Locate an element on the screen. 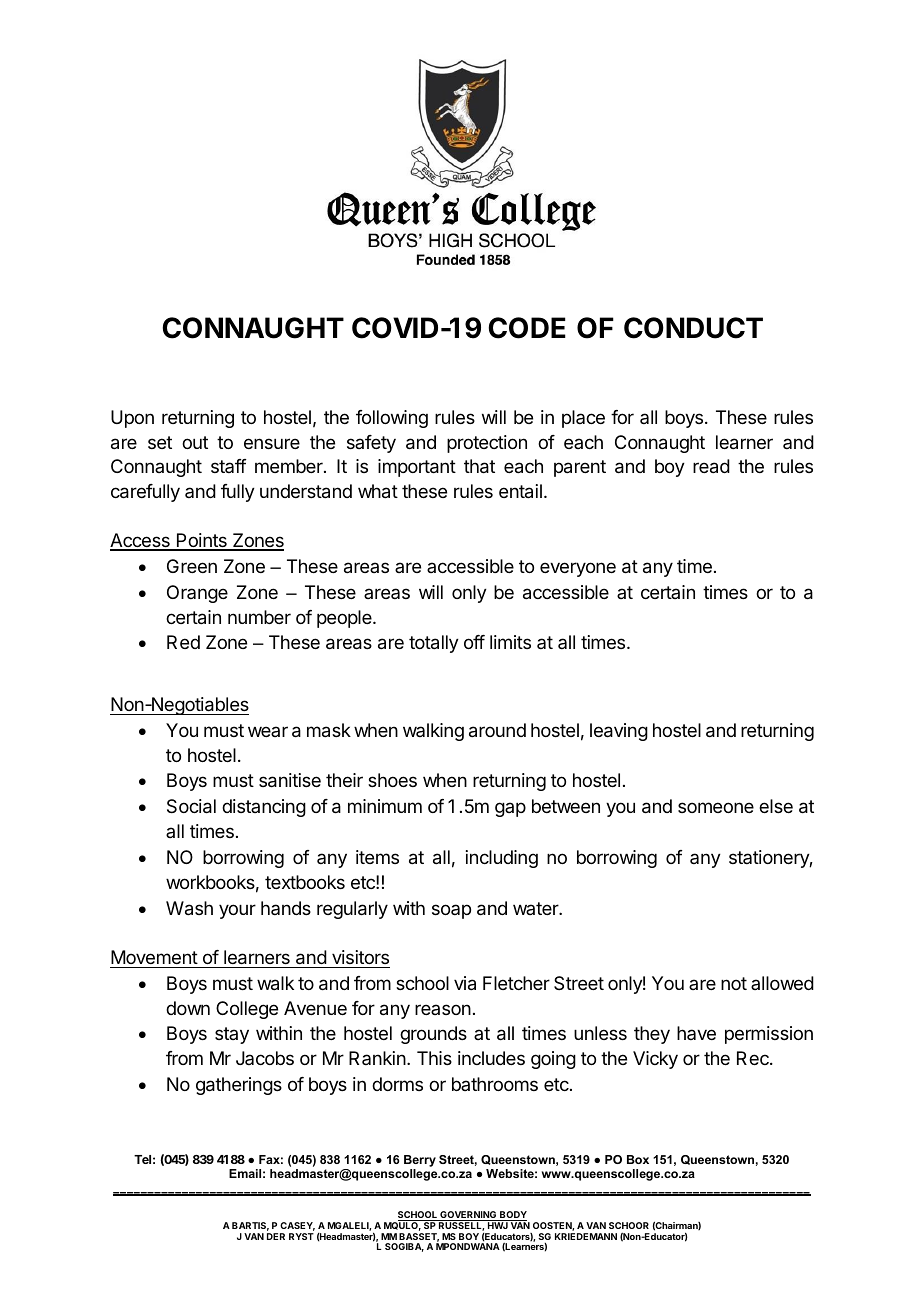 The height and width of the screenshot is (1308, 924). Social is located at coordinates (191, 806).
